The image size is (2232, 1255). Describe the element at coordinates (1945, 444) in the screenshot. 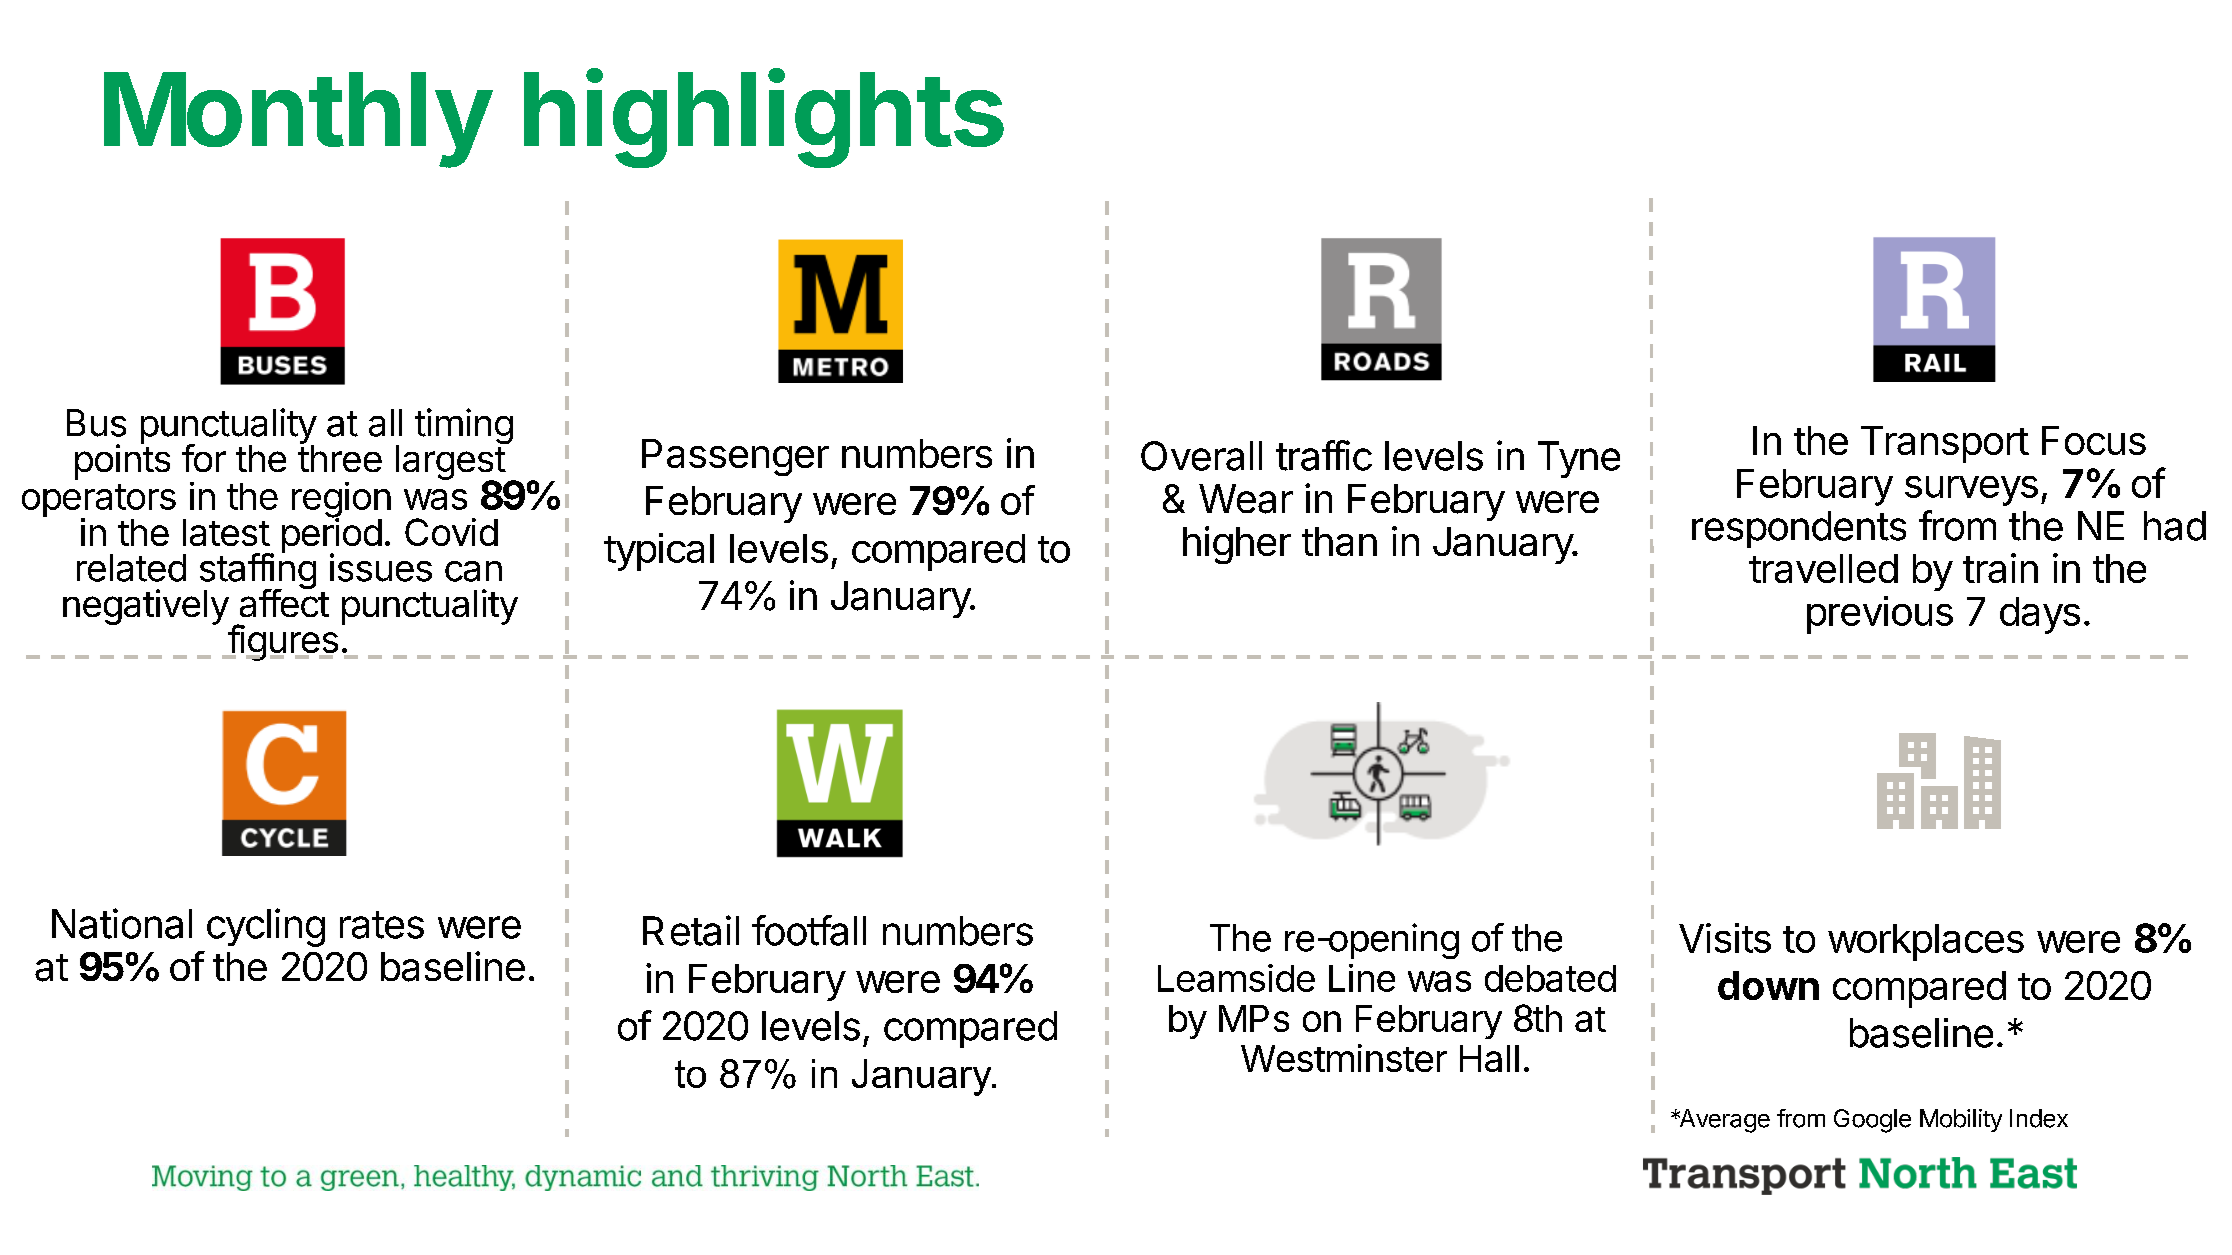

I see `Transport` at that location.
